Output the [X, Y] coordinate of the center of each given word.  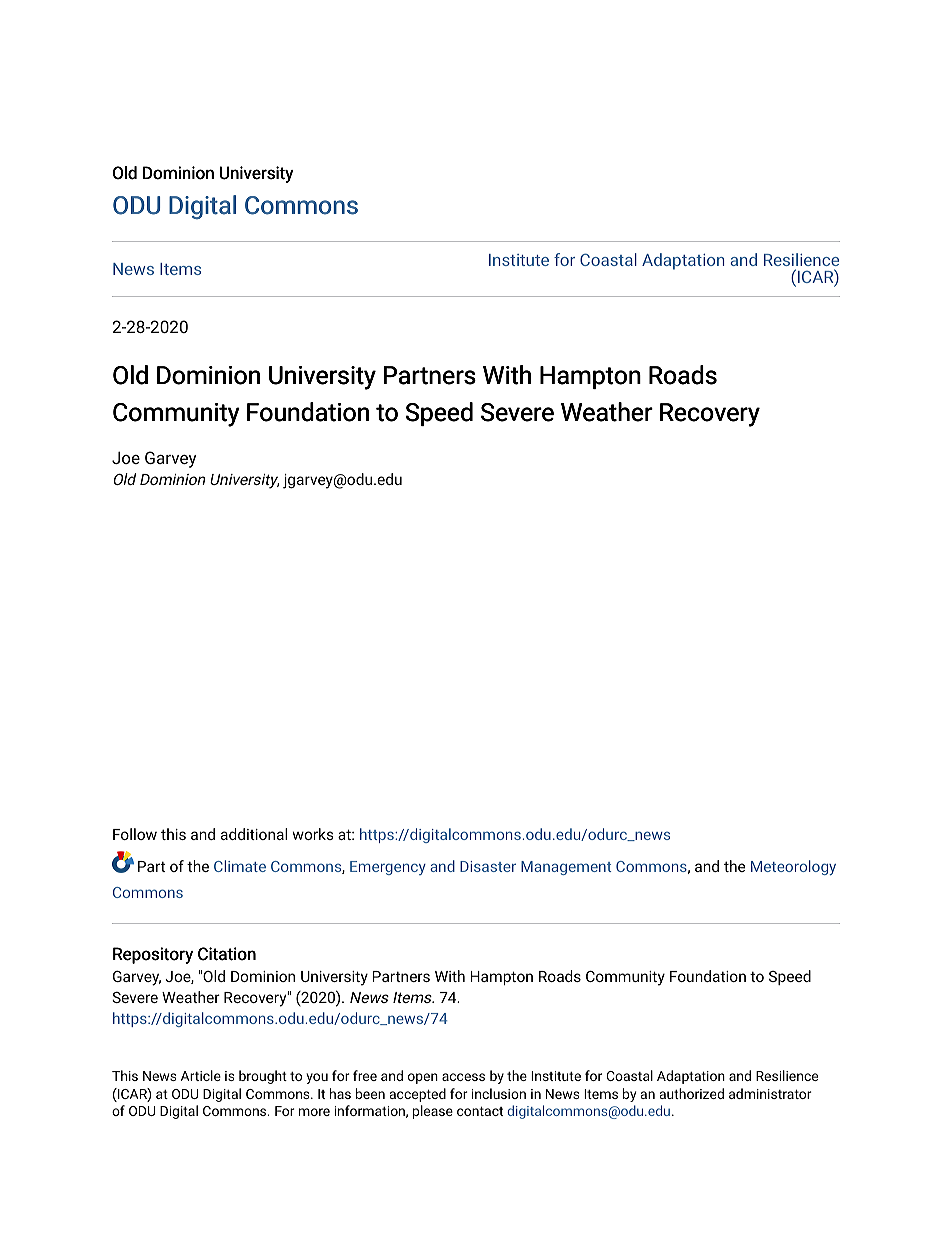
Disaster [488, 866]
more [314, 1112]
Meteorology [793, 867]
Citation [227, 954]
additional [254, 834]
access [463, 1077]
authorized [692, 1093]
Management [566, 868]
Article [201, 1075]
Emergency [388, 868]
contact [480, 1111]
